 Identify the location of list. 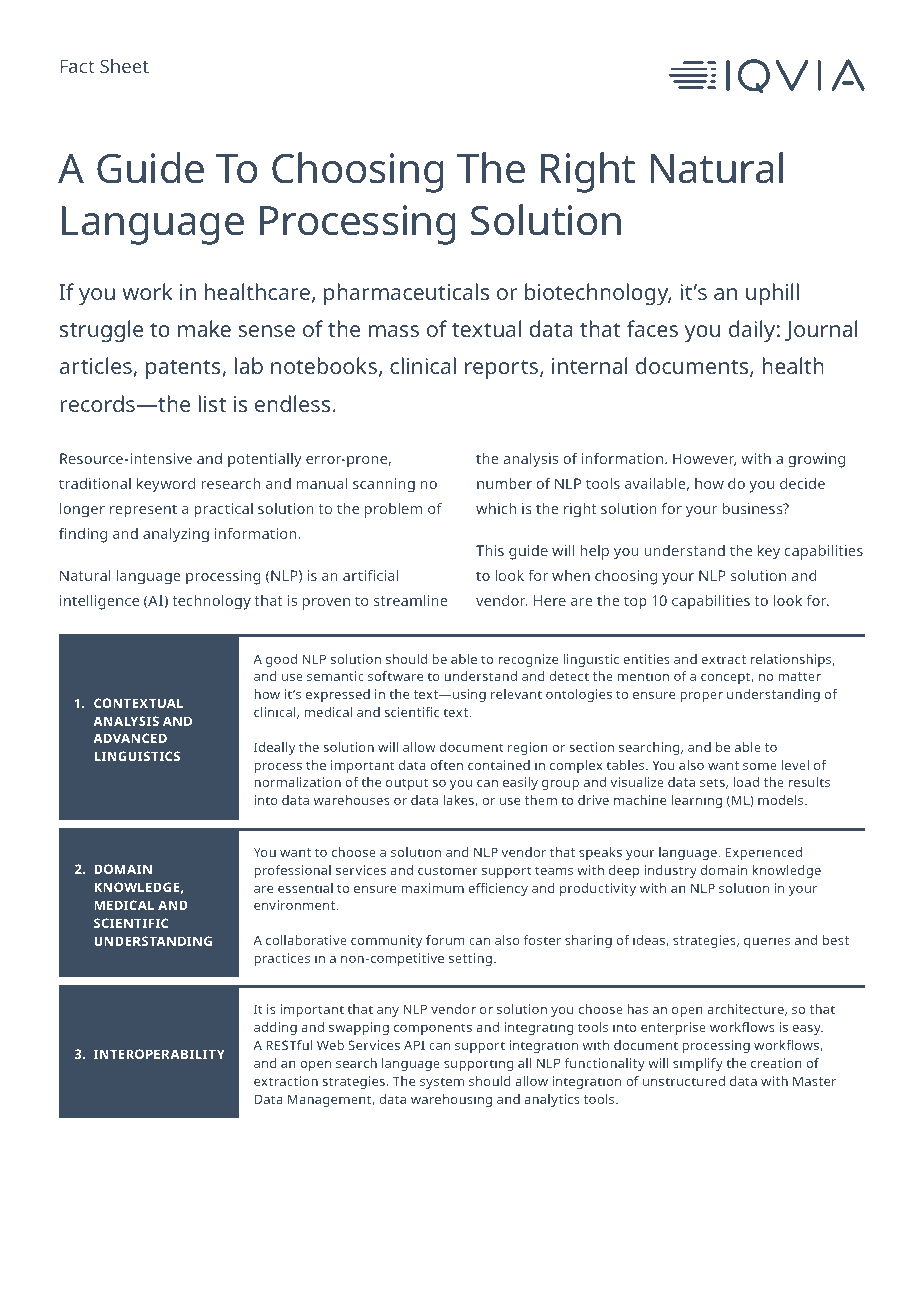
(212, 403).
